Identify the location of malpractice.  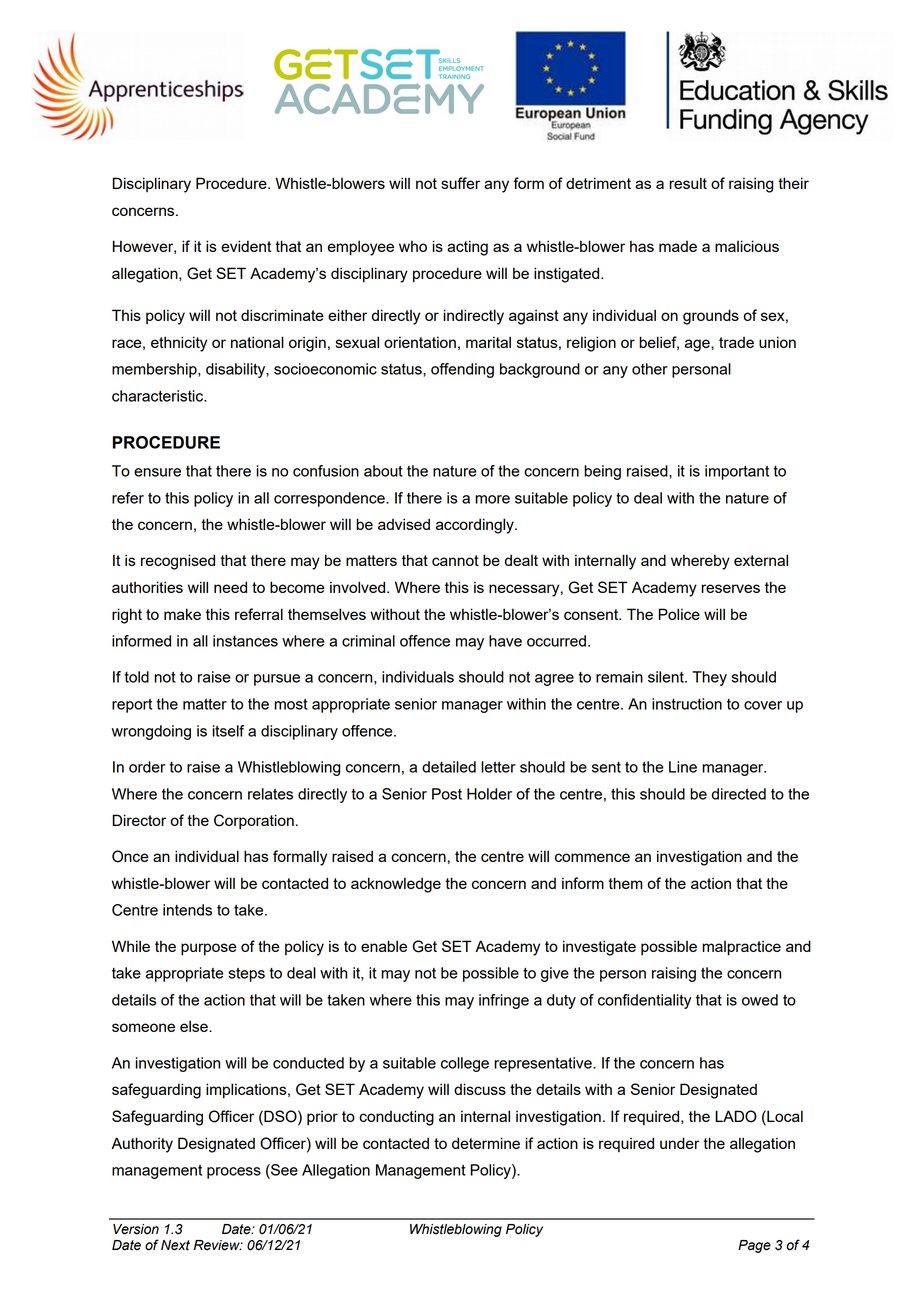
(741, 948).
